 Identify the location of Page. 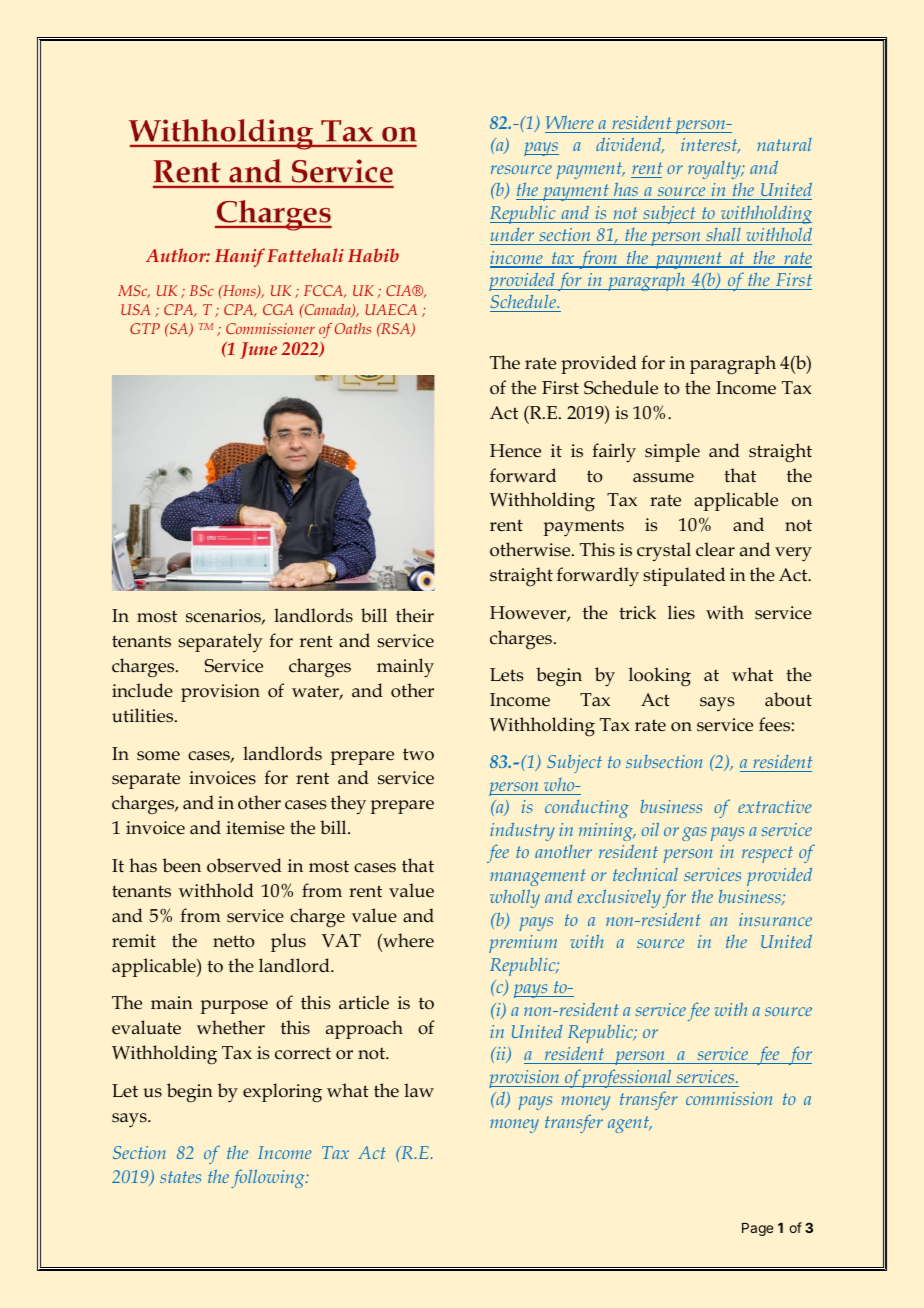
(757, 1229).
